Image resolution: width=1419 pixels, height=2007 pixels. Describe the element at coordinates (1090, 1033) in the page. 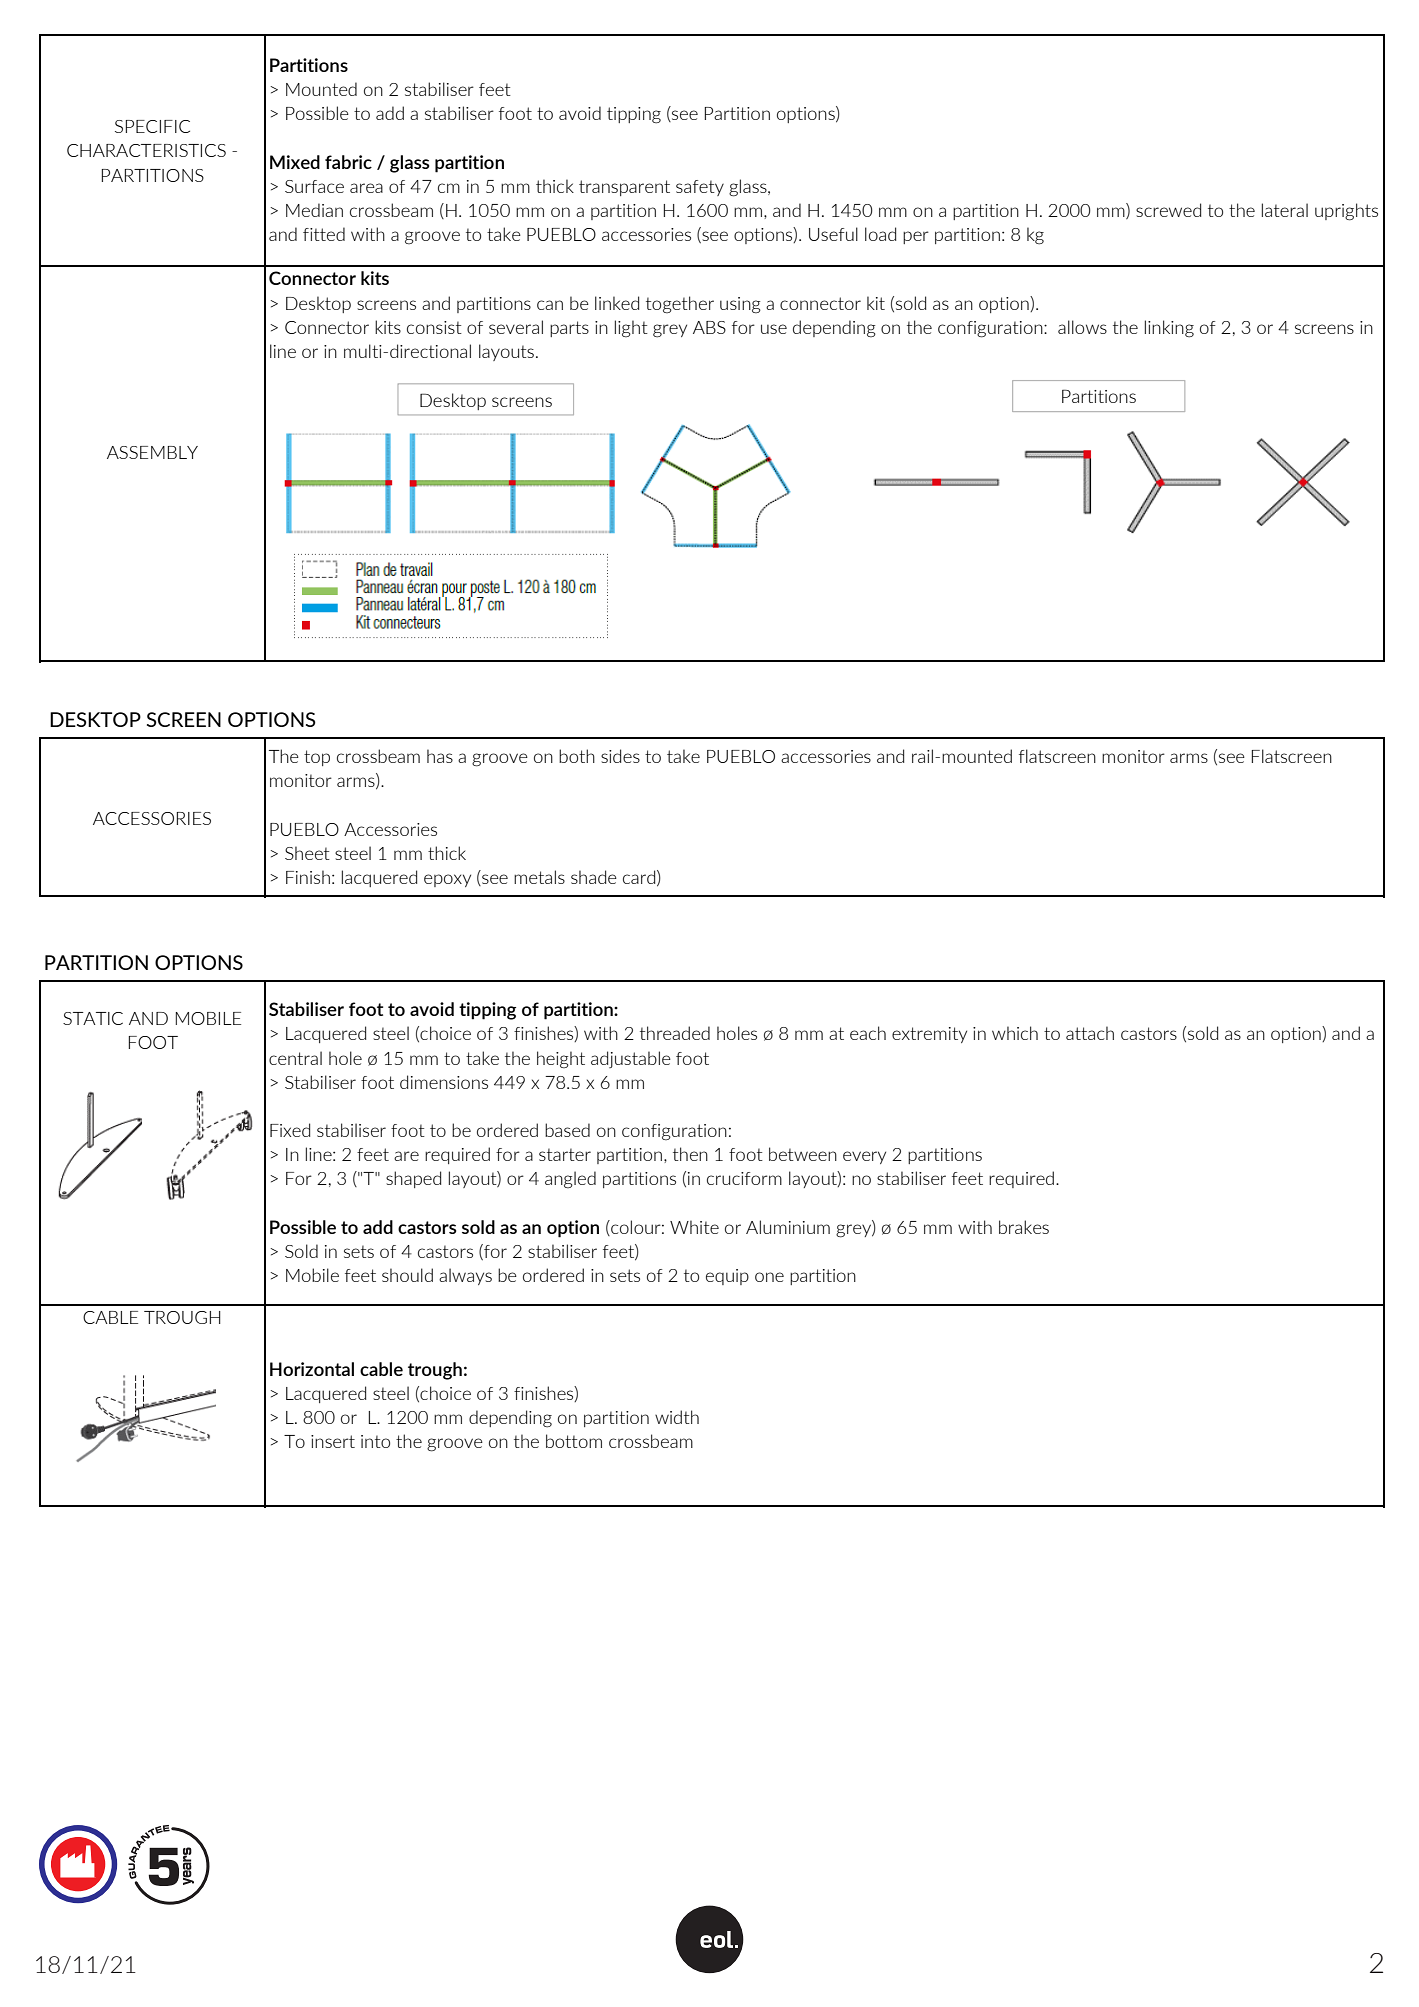

I see `attach` at that location.
